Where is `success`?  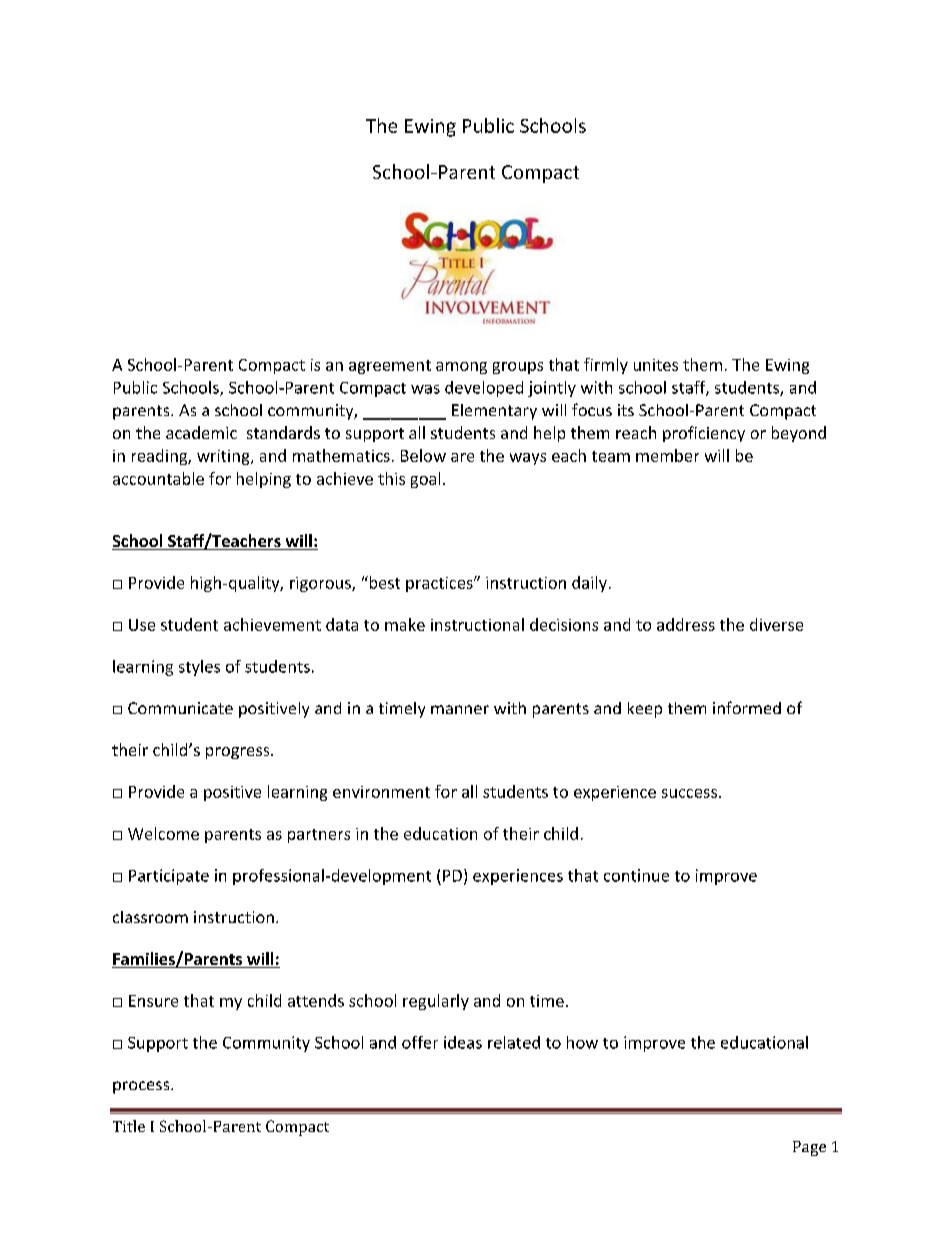 success is located at coordinates (689, 793).
